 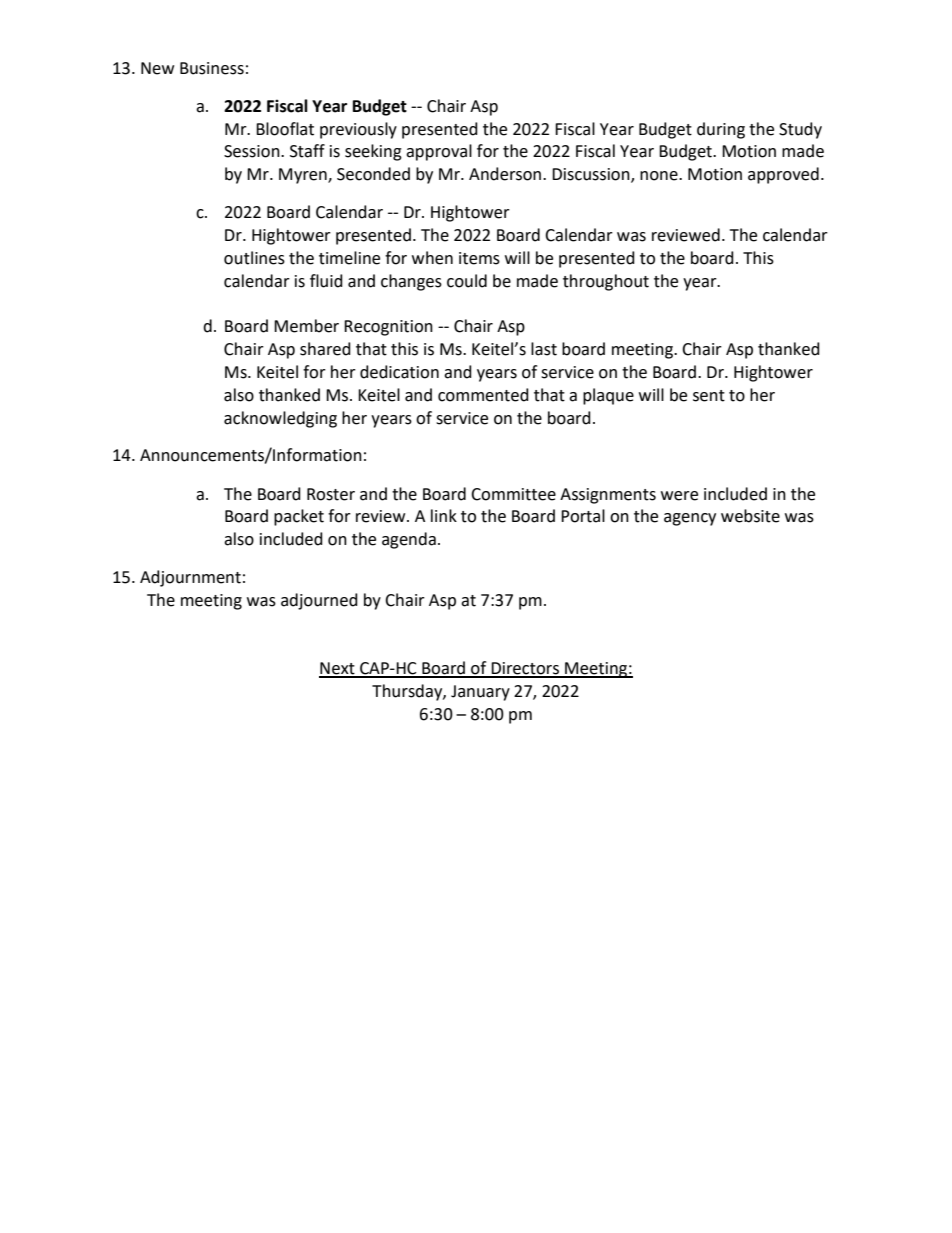 What do you see at coordinates (439, 152) in the screenshot?
I see `approval` at bounding box center [439, 152].
